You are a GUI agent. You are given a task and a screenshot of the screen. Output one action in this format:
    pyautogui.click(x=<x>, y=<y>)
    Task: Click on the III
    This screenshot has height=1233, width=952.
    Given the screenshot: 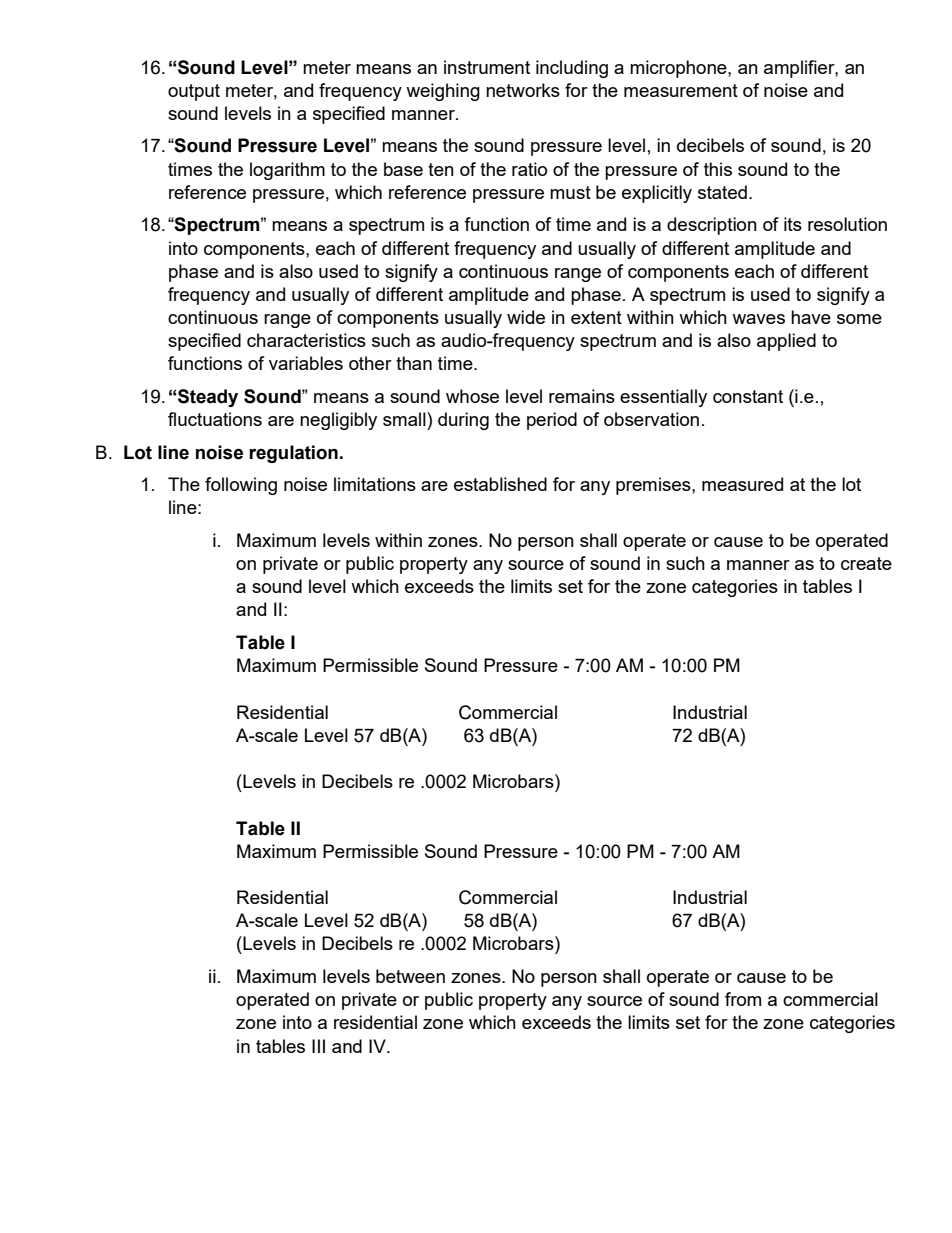 What is the action you would take?
    pyautogui.click(x=318, y=1046)
